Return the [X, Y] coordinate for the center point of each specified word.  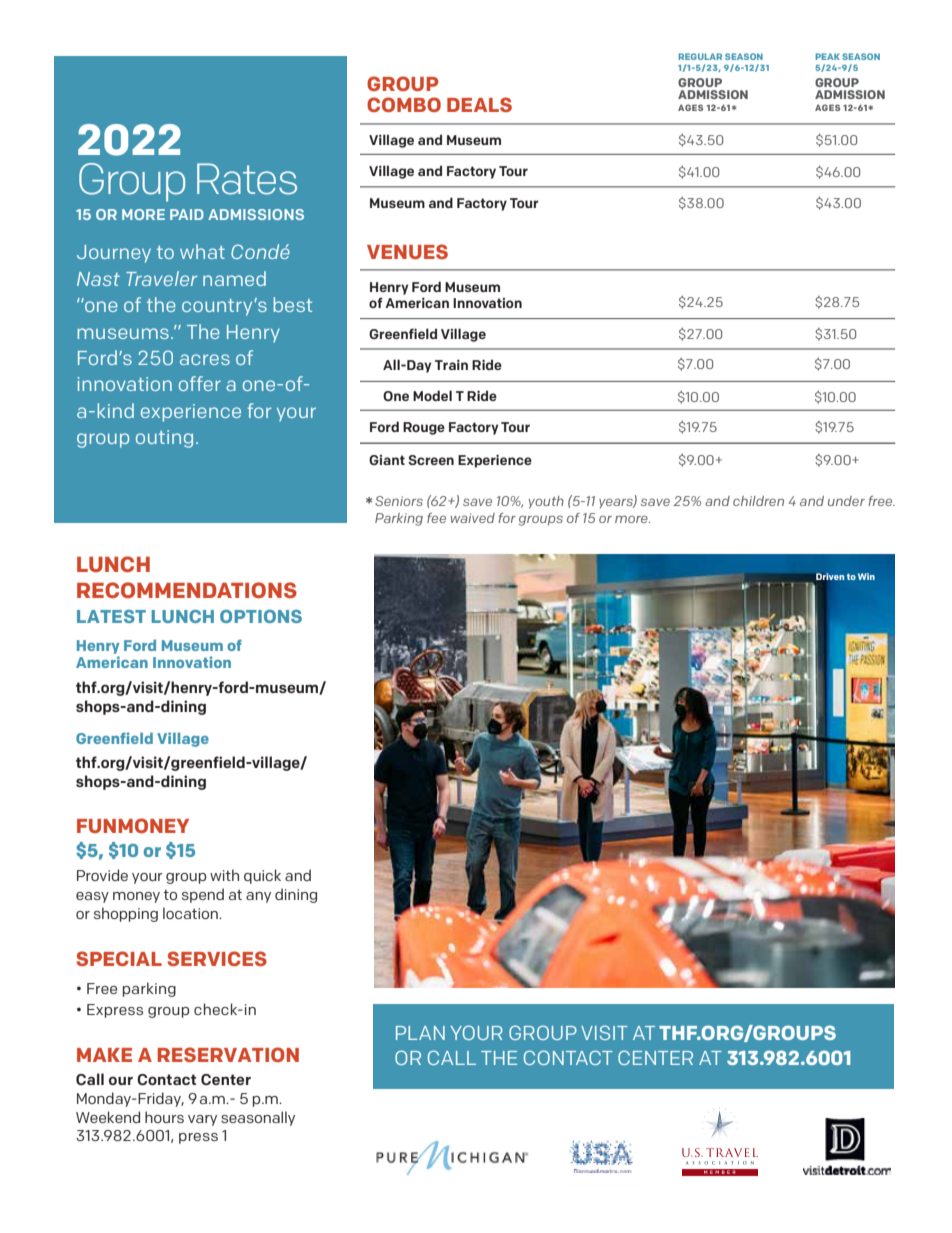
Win [866, 576]
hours [164, 1117]
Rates [247, 179]
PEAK [828, 56]
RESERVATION [228, 1054]
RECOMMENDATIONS [187, 590]
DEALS [479, 104]
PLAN [420, 1033]
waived [473, 518]
